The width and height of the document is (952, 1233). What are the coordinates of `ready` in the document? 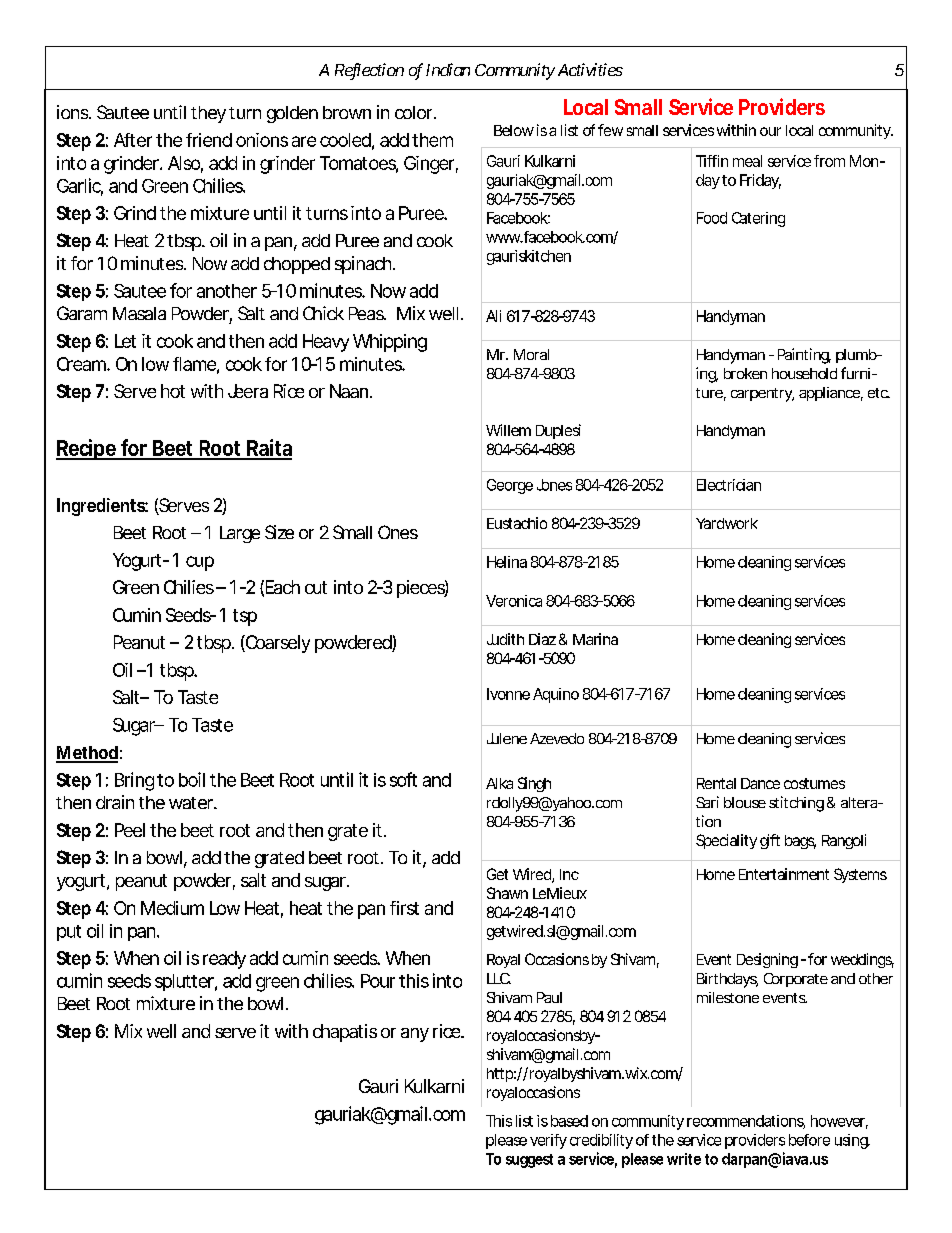 It's located at (224, 960).
